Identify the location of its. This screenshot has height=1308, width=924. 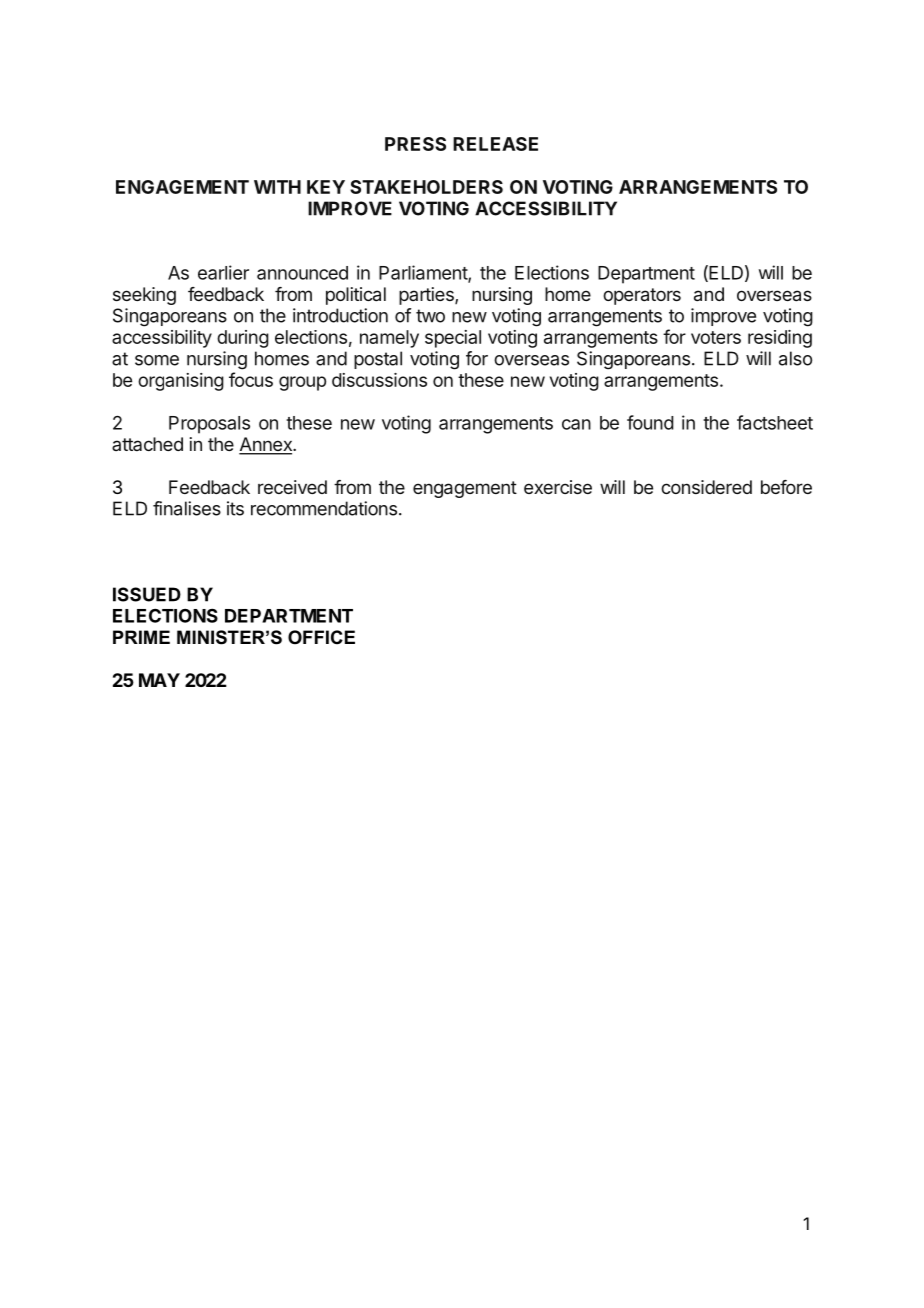
(235, 508).
